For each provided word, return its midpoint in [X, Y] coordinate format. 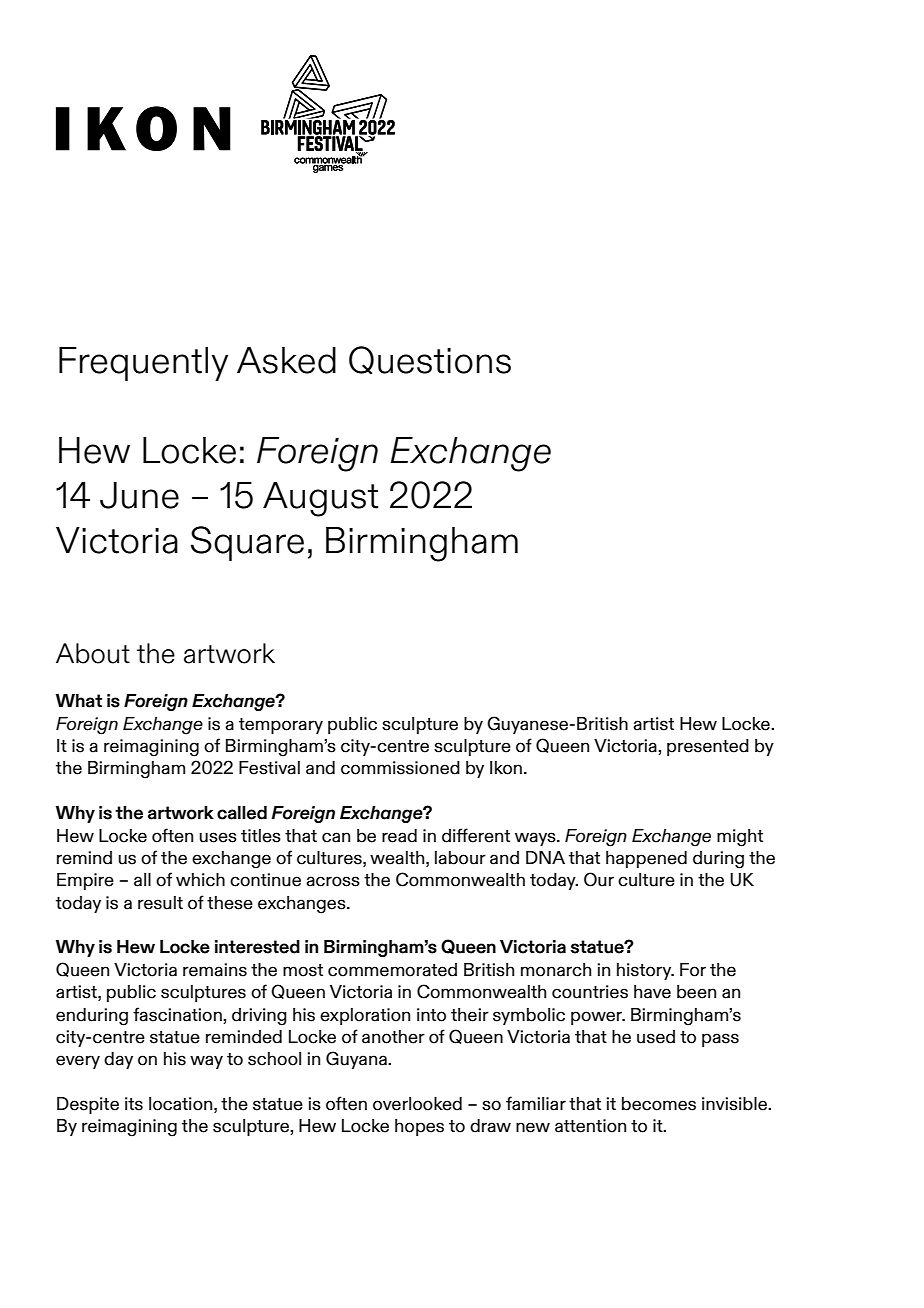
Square [247, 543]
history [645, 971]
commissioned [400, 768]
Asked [286, 360]
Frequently [143, 364]
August [320, 499]
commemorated [392, 970]
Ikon [506, 768]
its [134, 1104]
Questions [430, 360]
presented [708, 747]
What [79, 701]
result [160, 903]
